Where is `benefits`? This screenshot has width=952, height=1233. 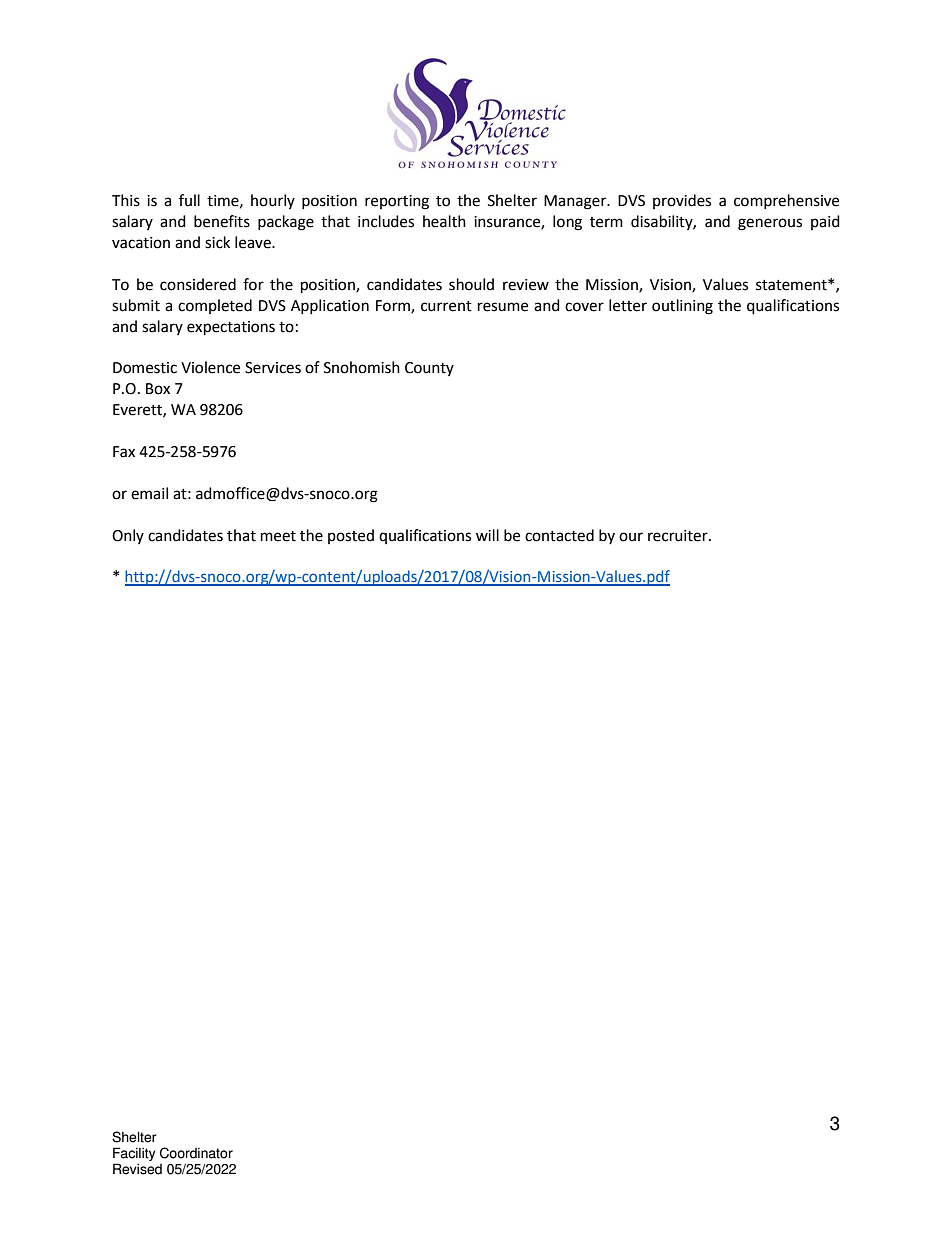
benefits is located at coordinates (222, 221).
